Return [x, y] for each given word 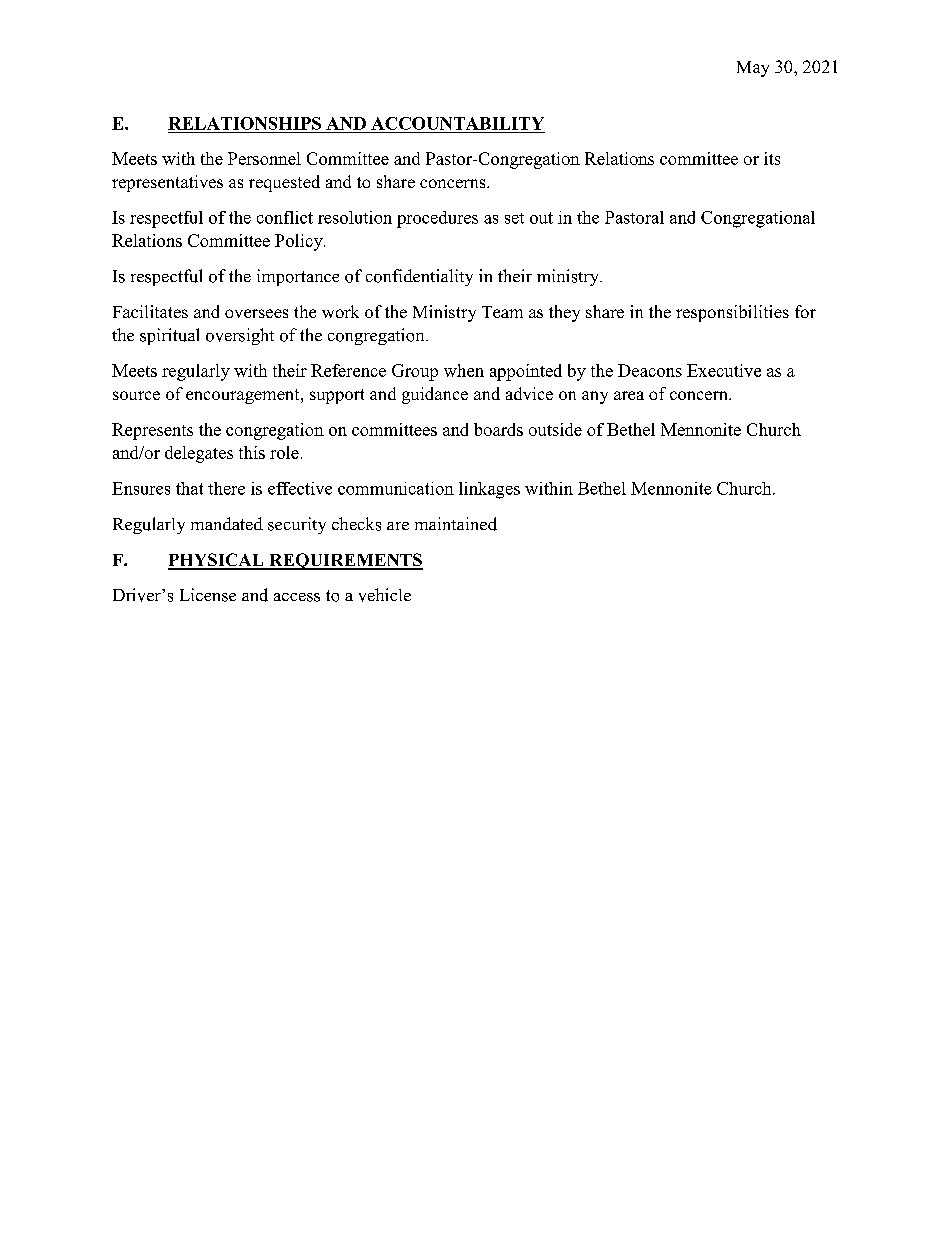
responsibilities [732, 313]
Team [502, 312]
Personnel [264, 158]
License [208, 595]
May [753, 69]
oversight [240, 336]
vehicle [385, 595]
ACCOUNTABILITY [457, 123]
